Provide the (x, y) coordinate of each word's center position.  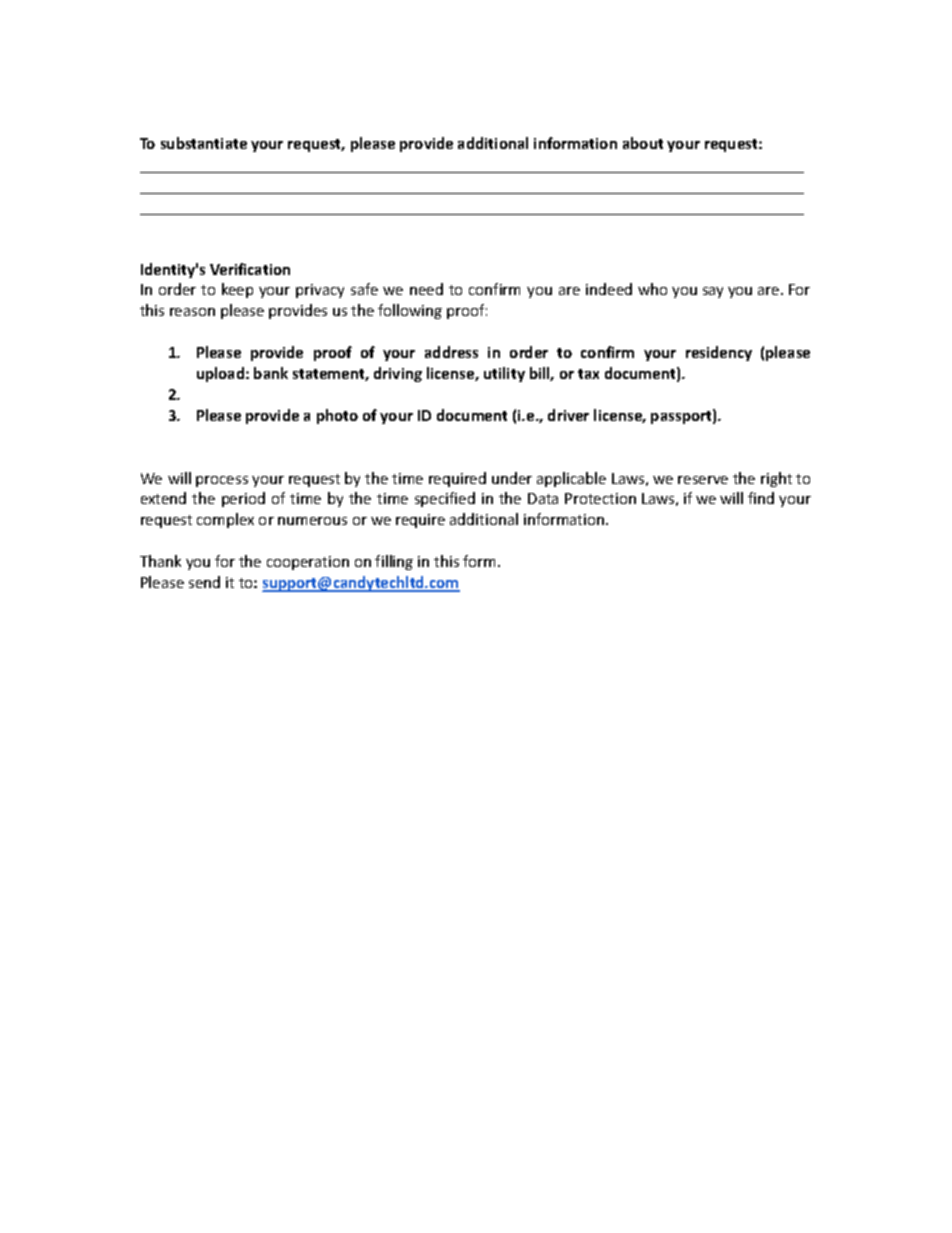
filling (394, 562)
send (204, 582)
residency (719, 353)
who (652, 289)
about (643, 143)
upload (222, 374)
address (451, 352)
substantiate (204, 143)
